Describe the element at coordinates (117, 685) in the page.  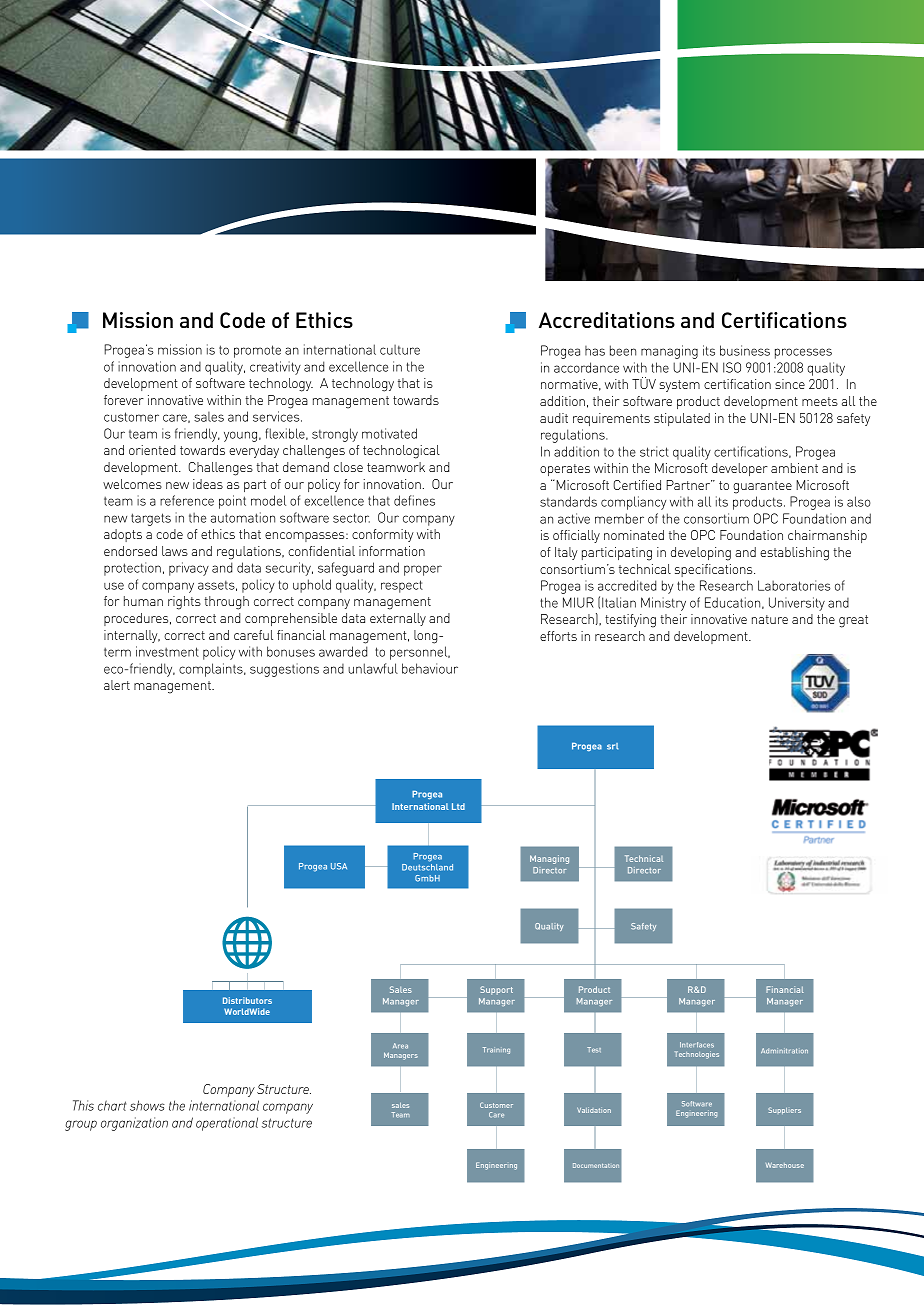
I see `alert` at that location.
